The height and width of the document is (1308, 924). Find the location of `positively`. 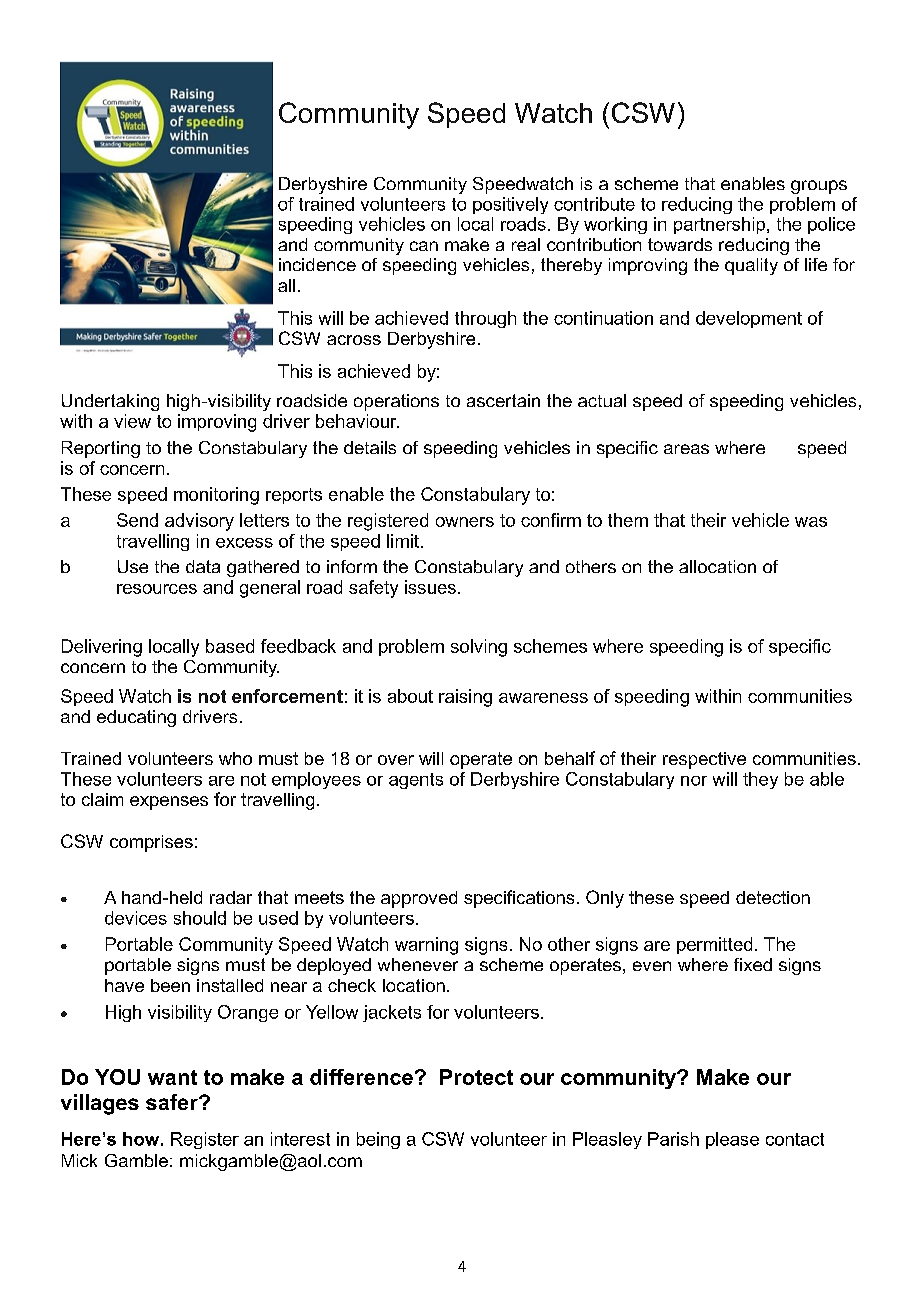

positively is located at coordinates (510, 205).
